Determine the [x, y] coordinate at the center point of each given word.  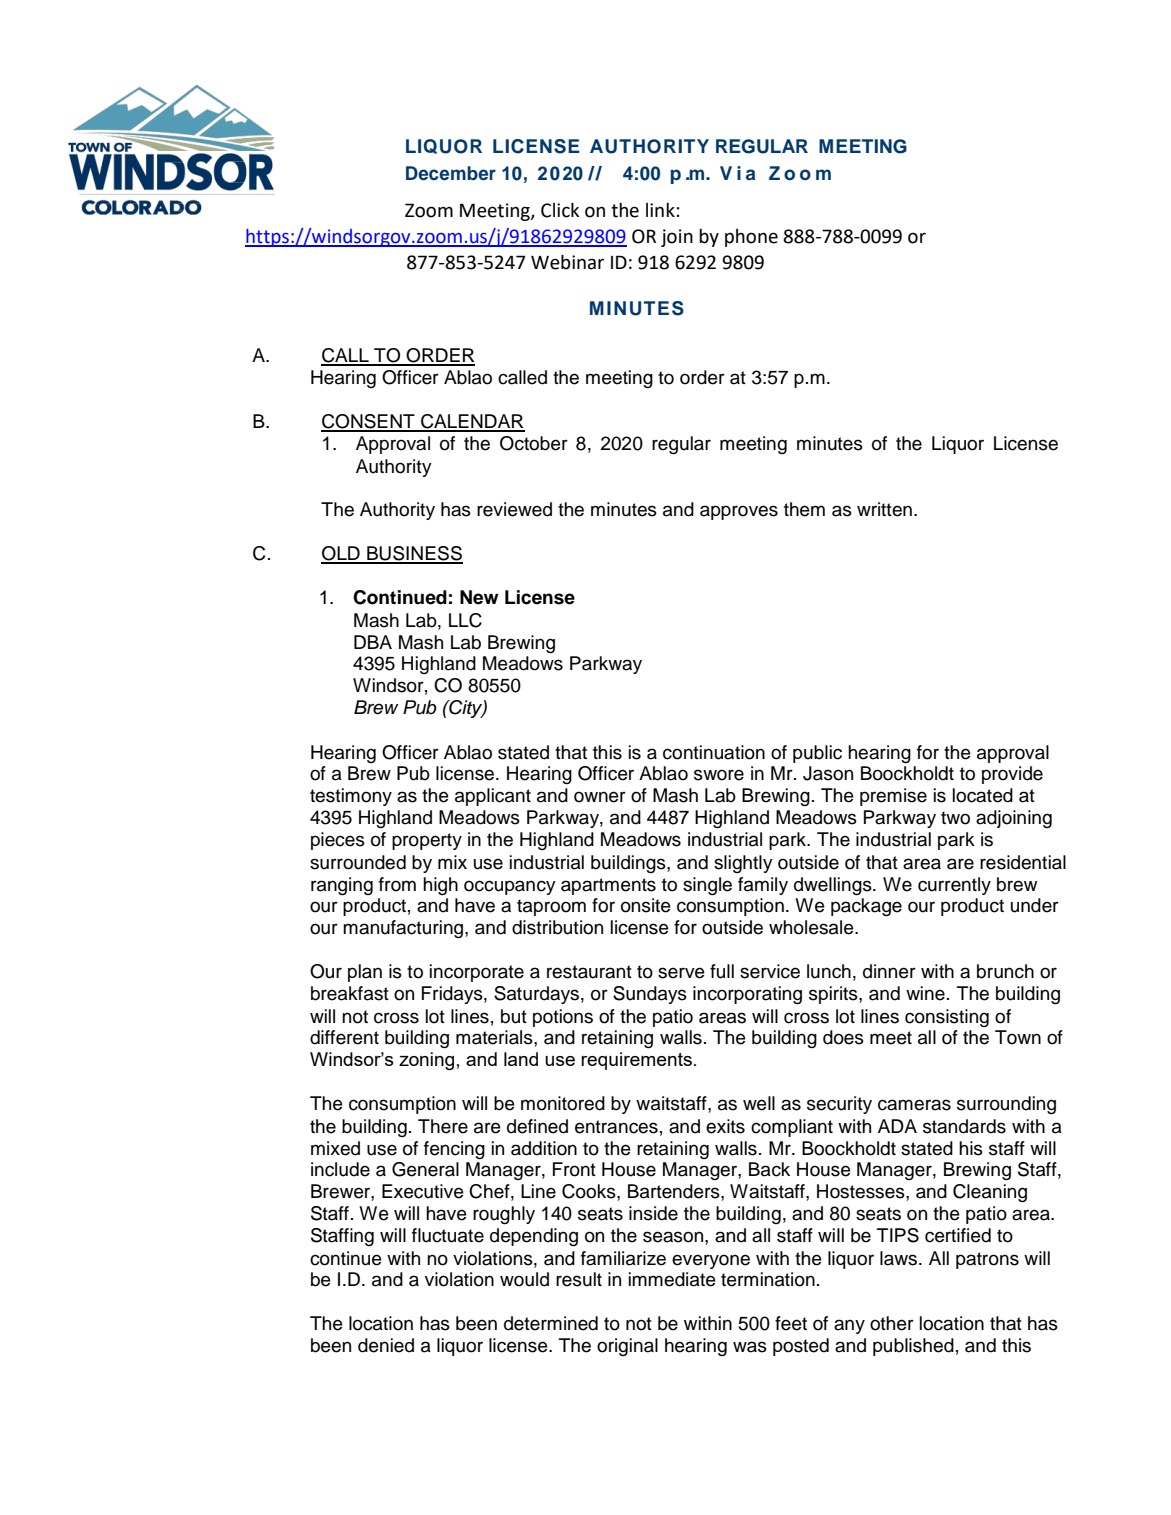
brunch [1005, 971]
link [660, 210]
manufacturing [404, 929]
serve [681, 973]
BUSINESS [414, 554]
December [451, 173]
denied [386, 1345]
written [884, 509]
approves [739, 512]
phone [751, 238]
